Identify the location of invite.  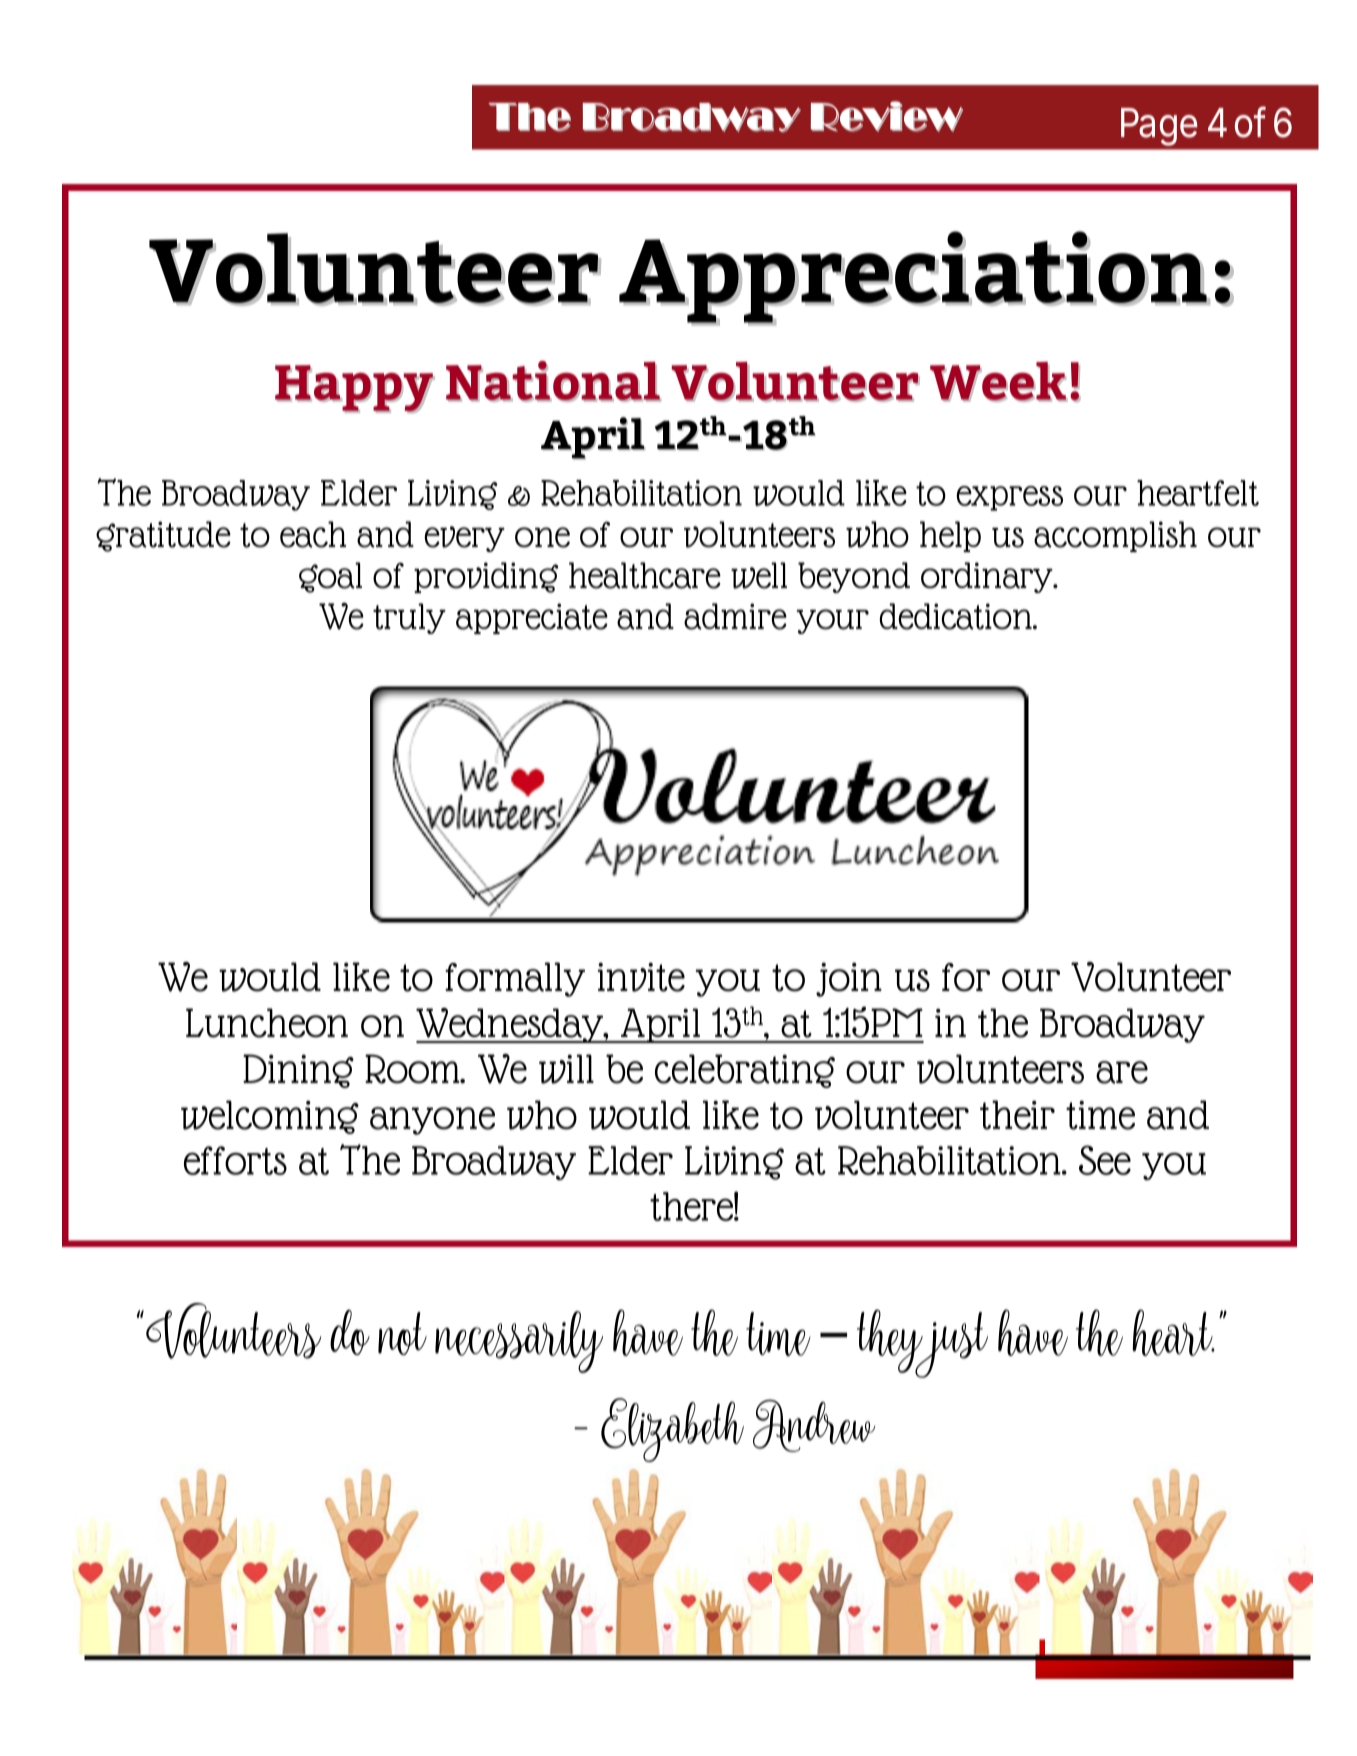
(641, 977).
